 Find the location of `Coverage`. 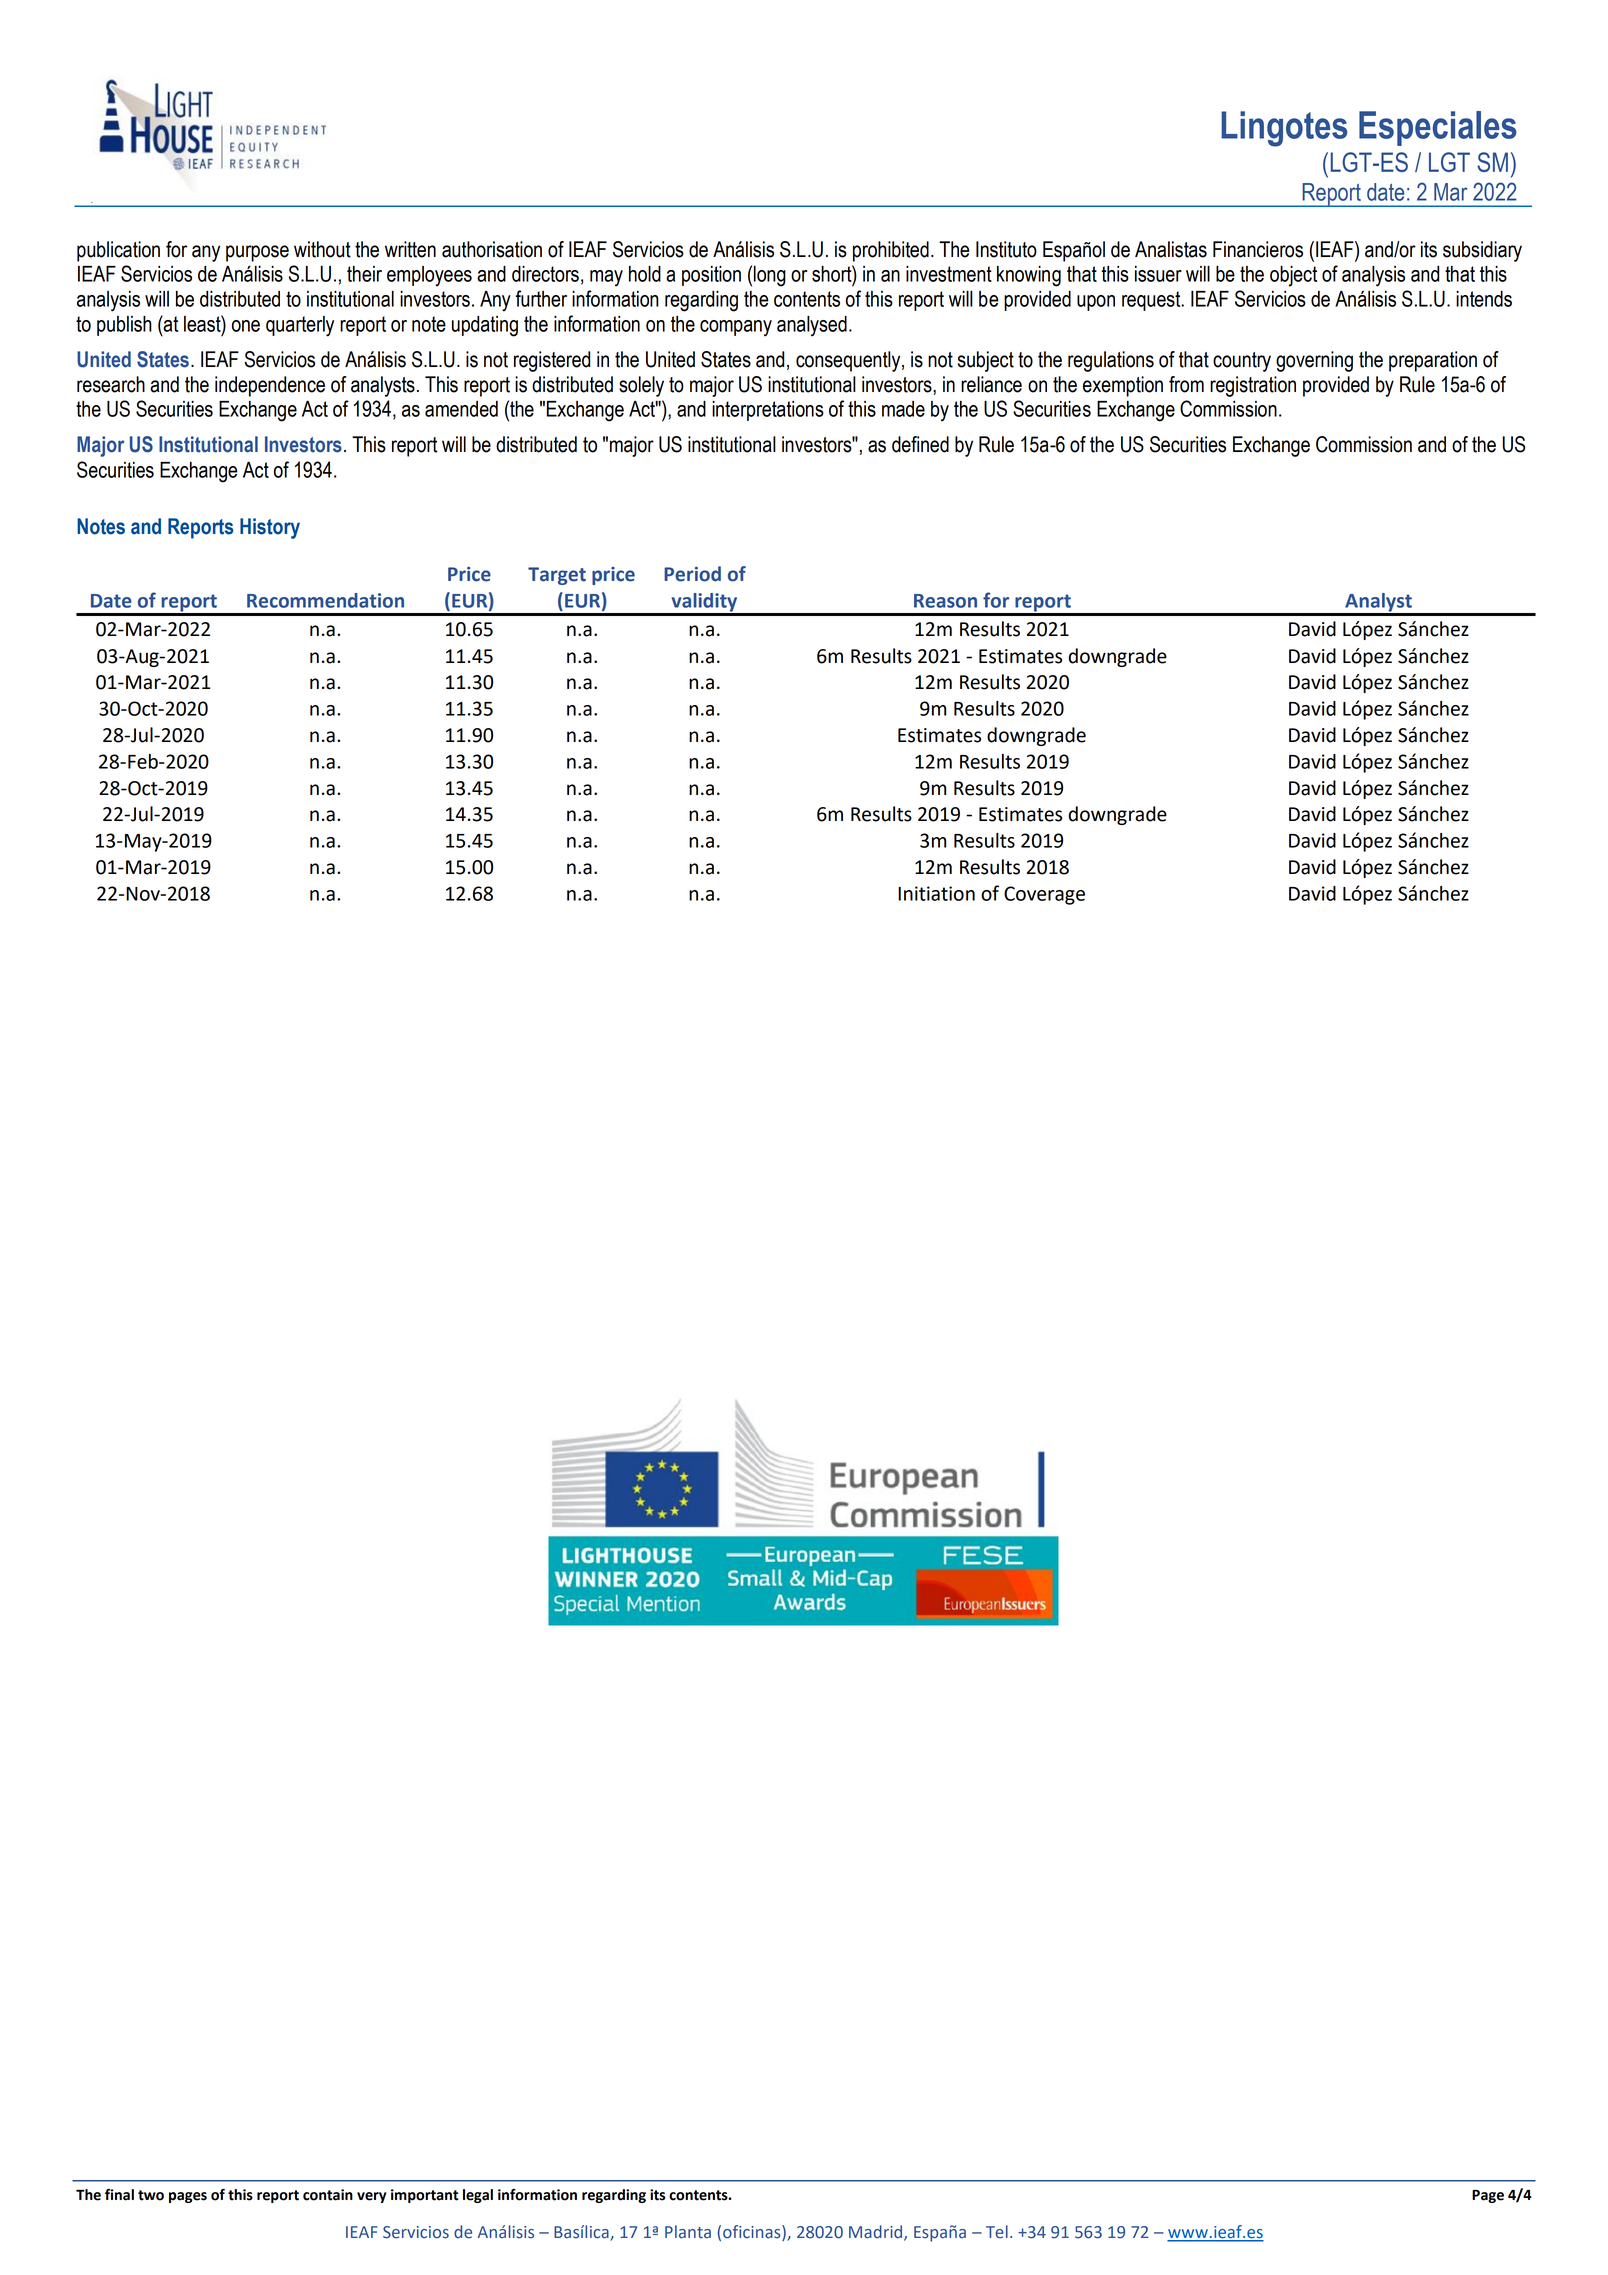

Coverage is located at coordinates (1044, 895).
